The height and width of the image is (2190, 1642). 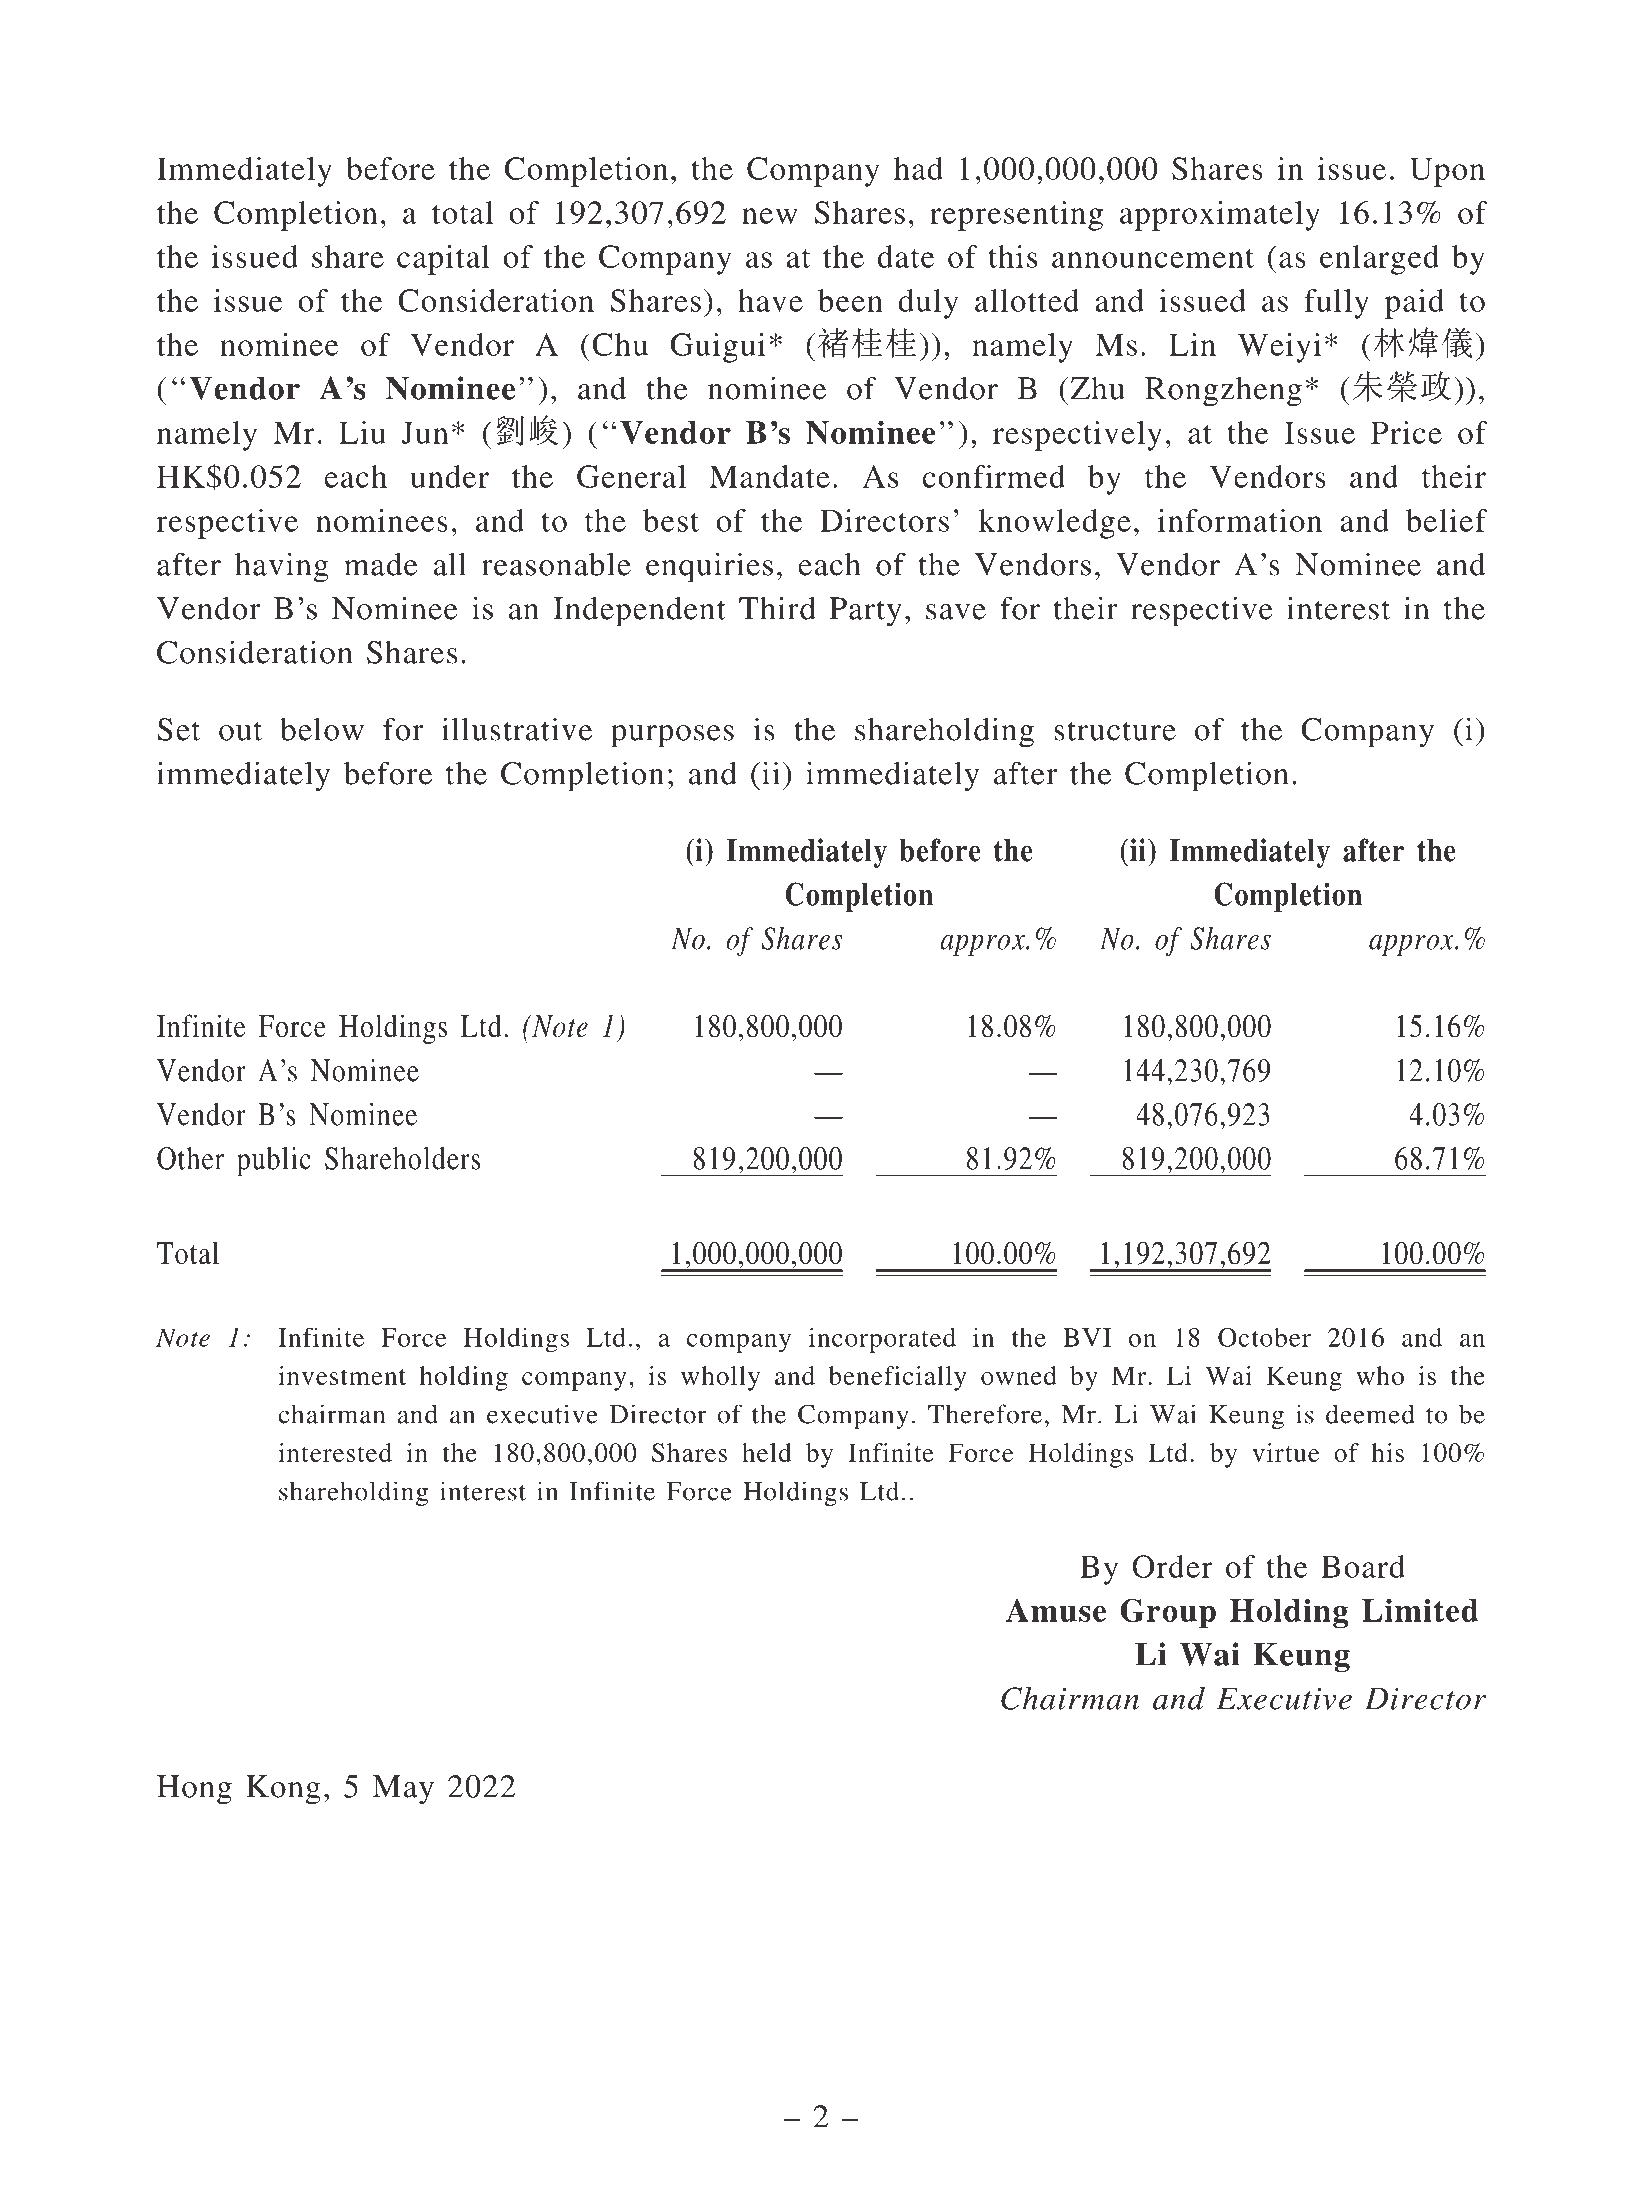 I want to click on purposes, so click(x=672, y=736).
